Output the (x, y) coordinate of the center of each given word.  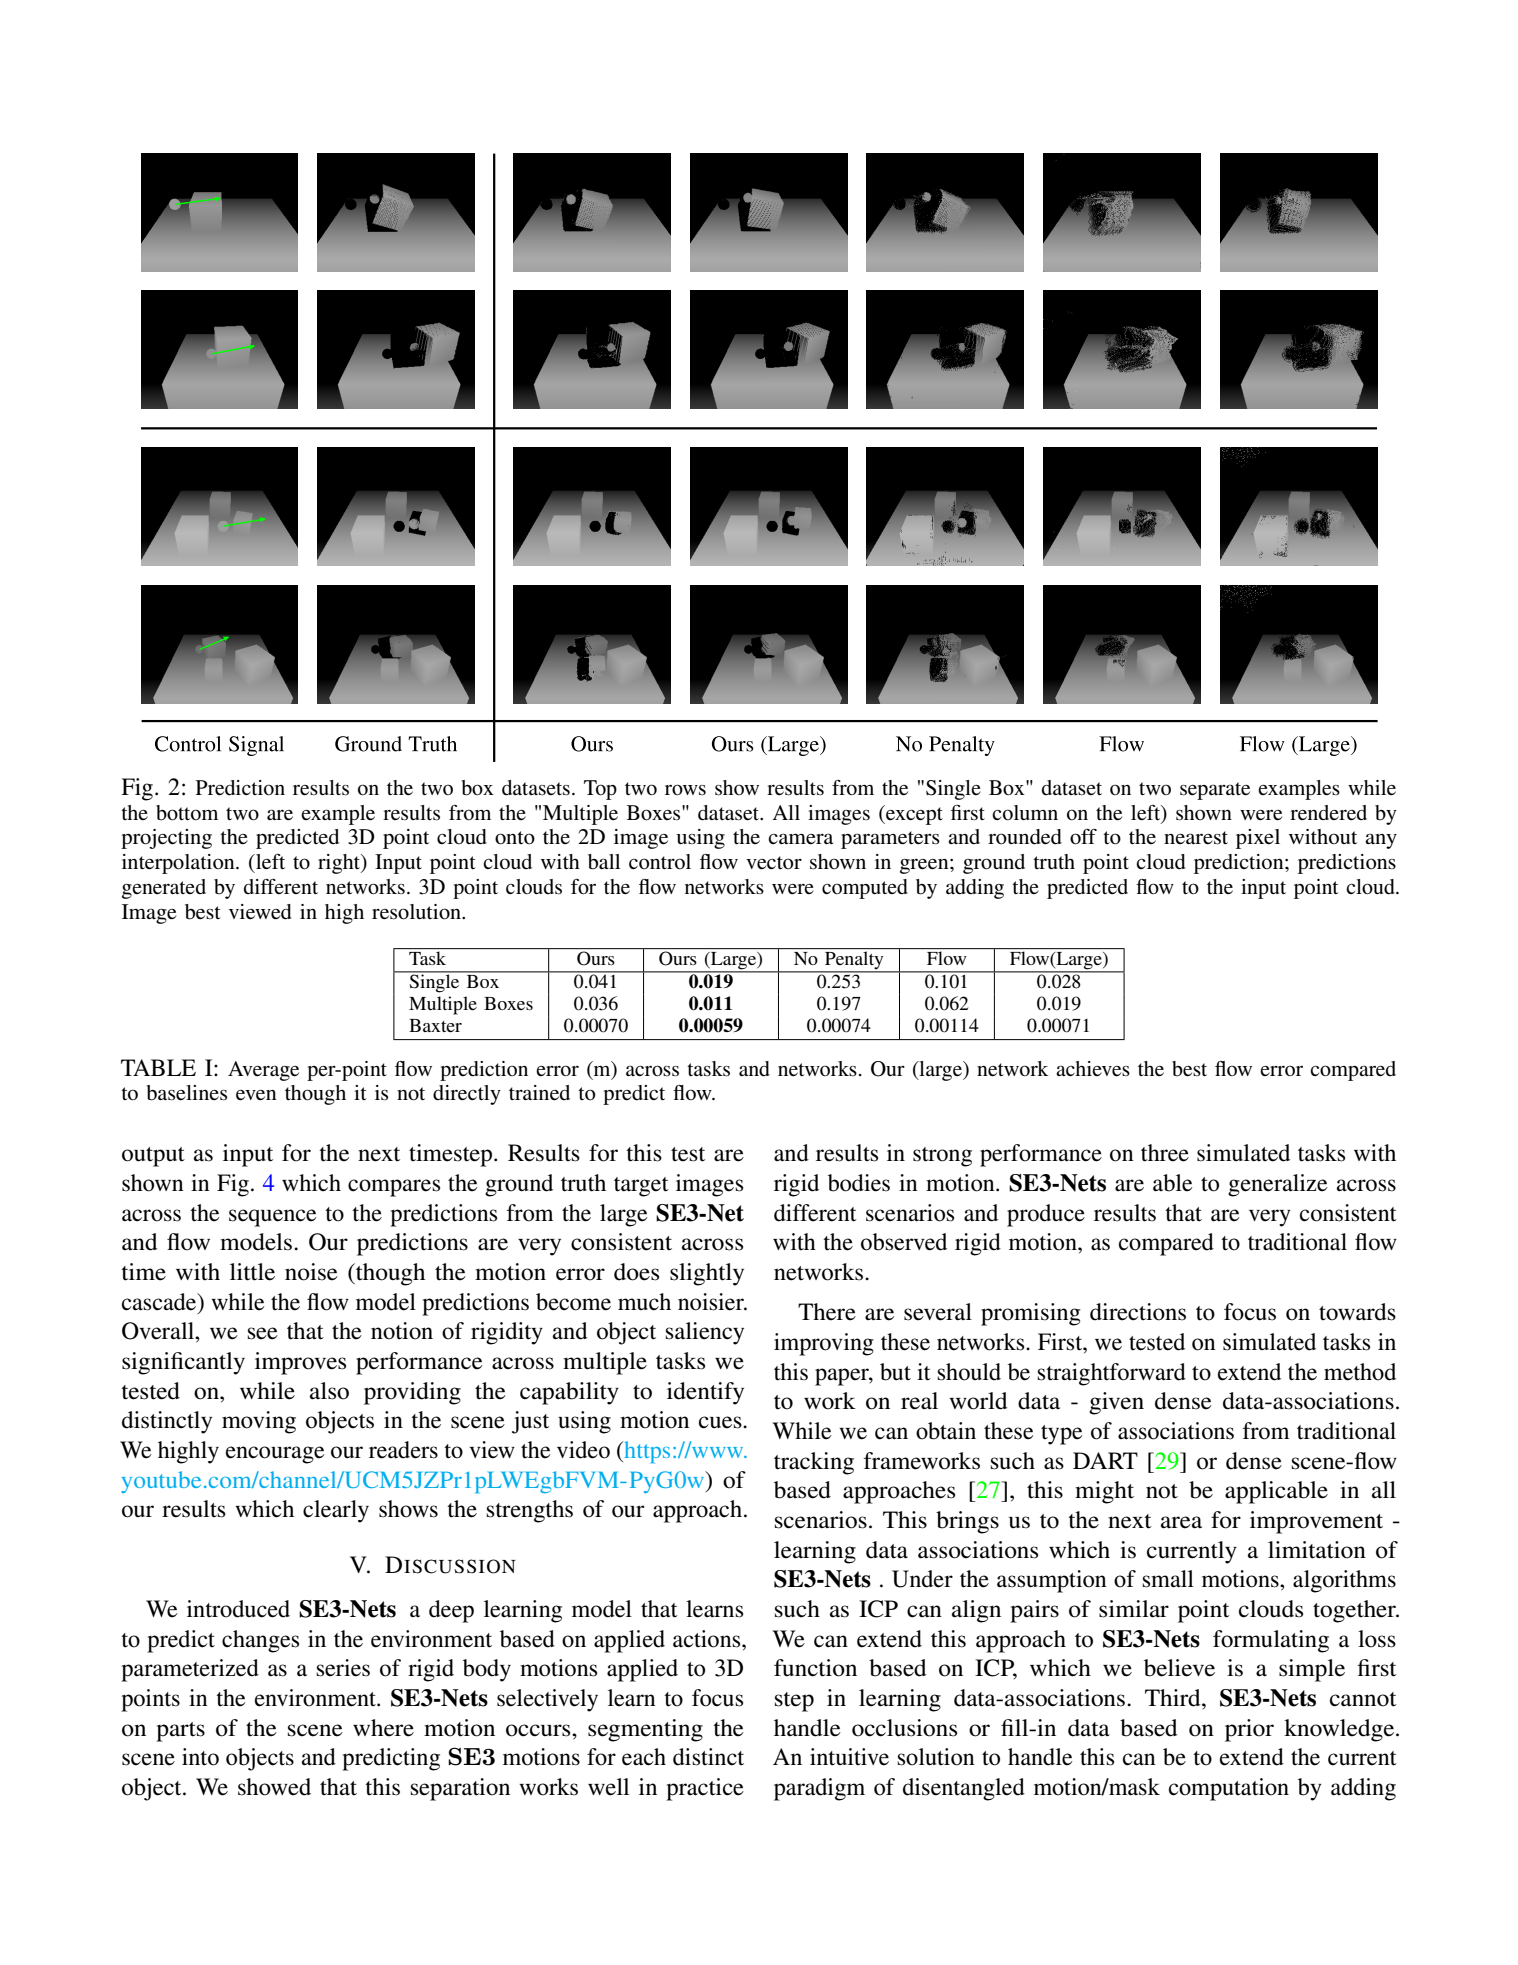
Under (922, 1579)
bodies (859, 1183)
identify (705, 1393)
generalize (1277, 1185)
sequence (272, 1218)
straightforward (1112, 1374)
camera (800, 839)
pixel (1258, 839)
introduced (238, 1609)
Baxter (435, 1025)
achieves (1093, 1069)
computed (865, 889)
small (1168, 1579)
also (329, 1391)
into (200, 1757)
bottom (187, 813)
